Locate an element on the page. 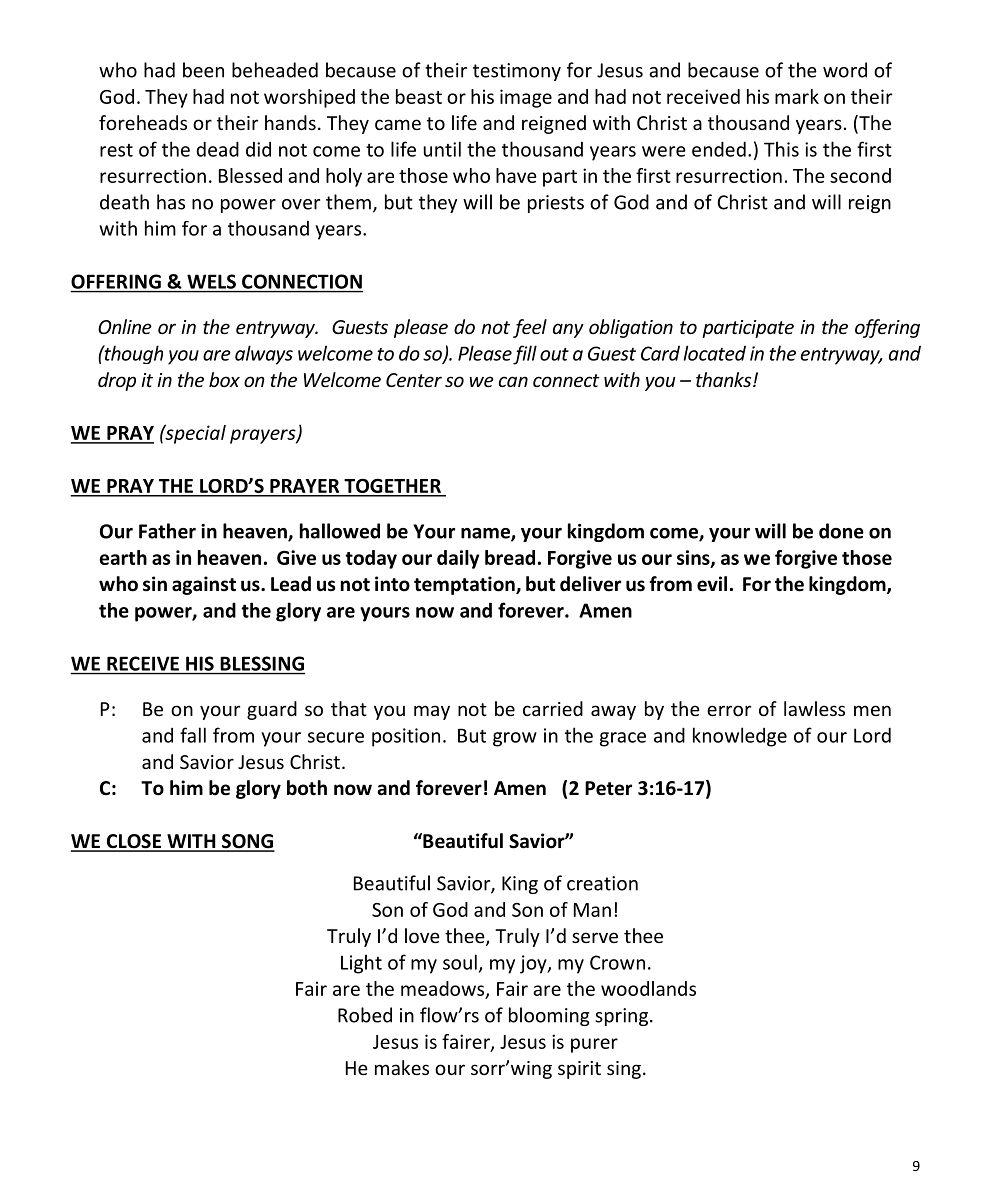 This page has height=1204, width=991. been is located at coordinates (203, 70).
